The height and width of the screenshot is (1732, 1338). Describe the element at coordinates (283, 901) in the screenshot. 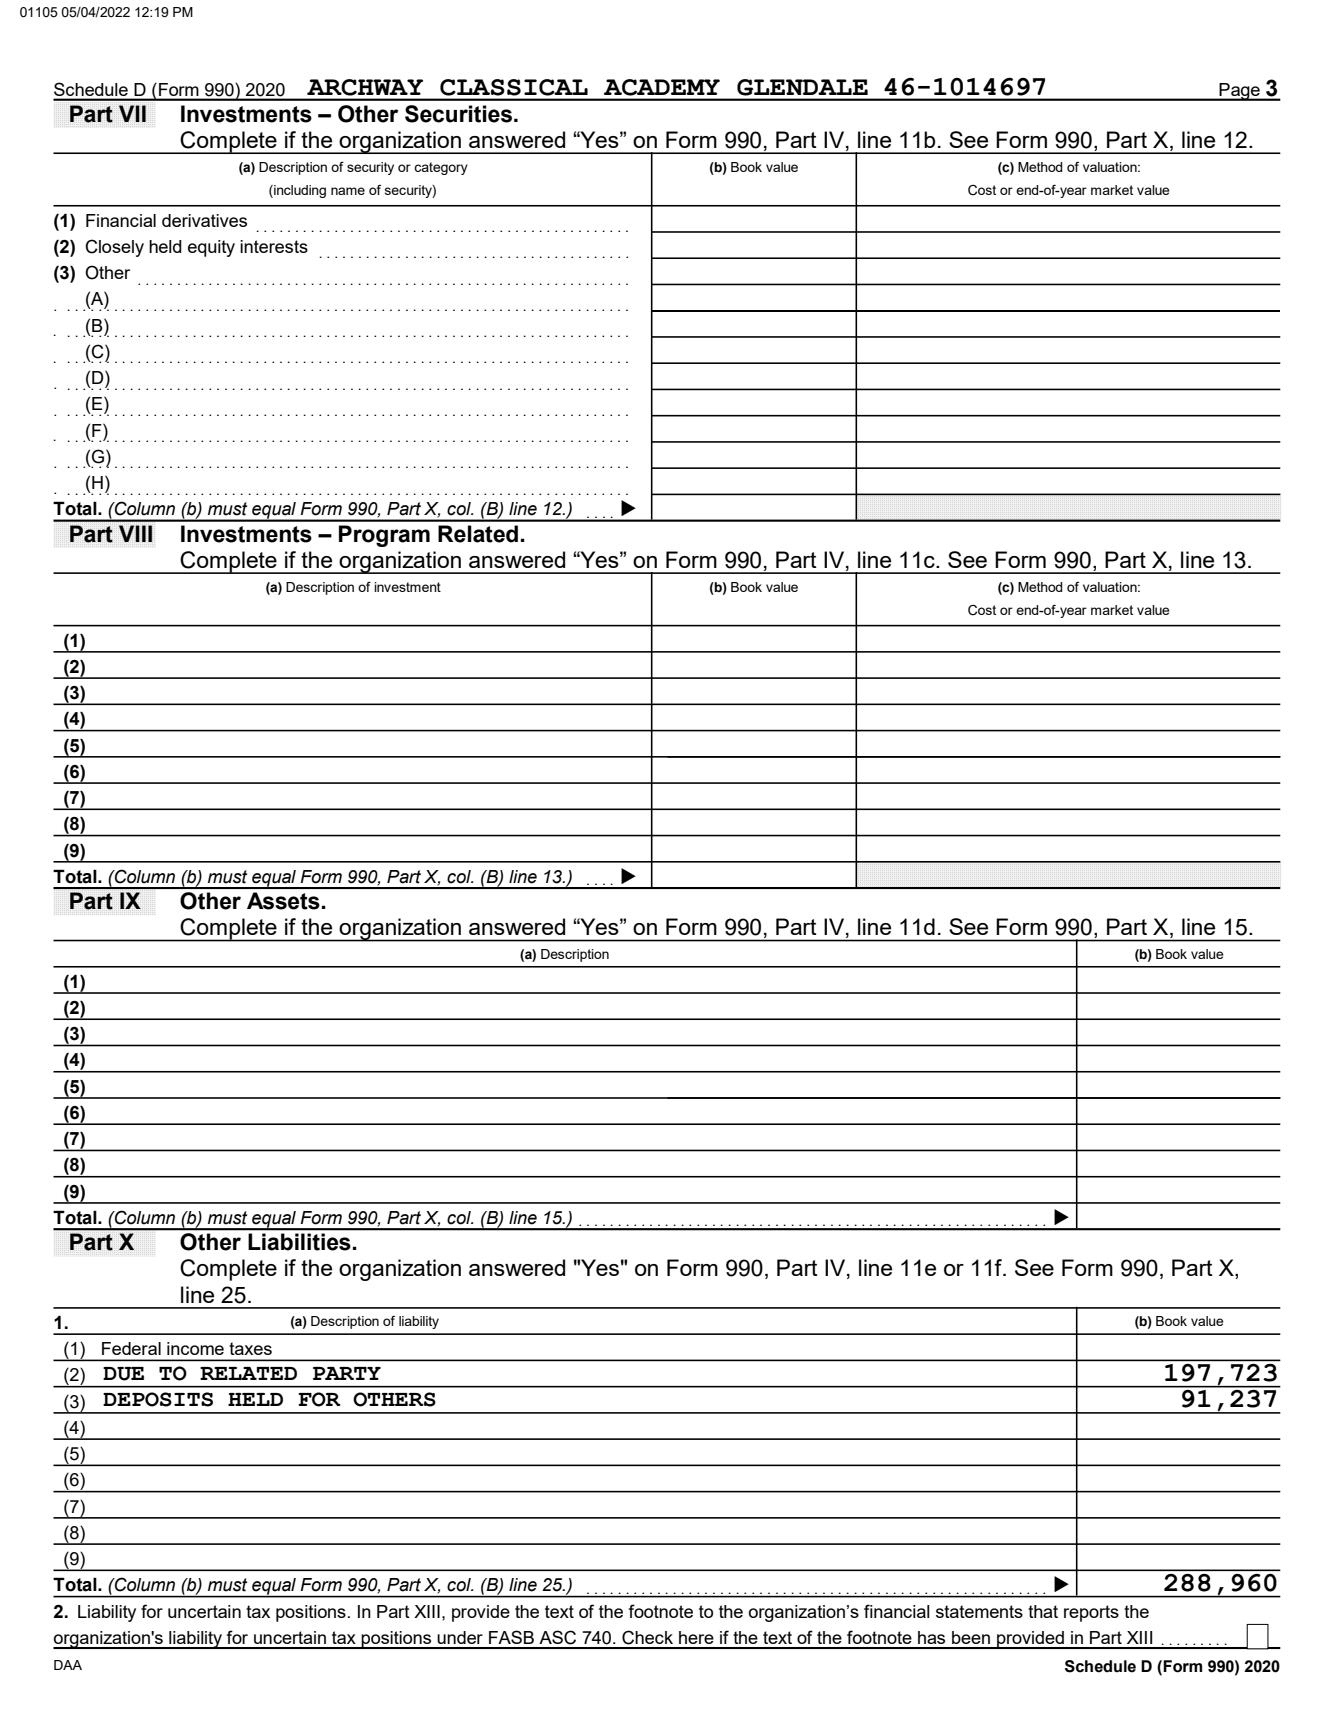

I see `Assets` at that location.
